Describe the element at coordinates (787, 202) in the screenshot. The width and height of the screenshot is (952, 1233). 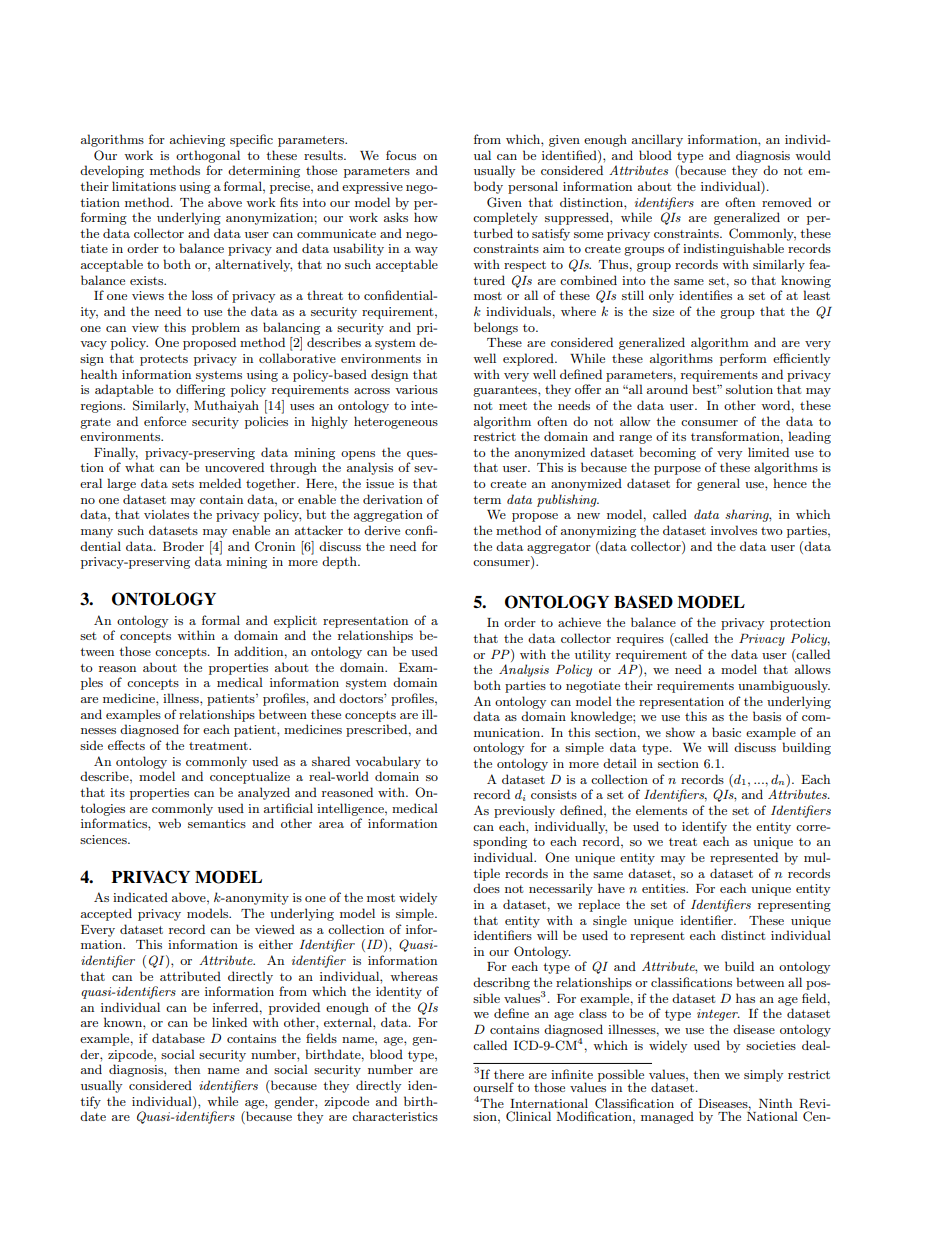
I see `removed` at that location.
